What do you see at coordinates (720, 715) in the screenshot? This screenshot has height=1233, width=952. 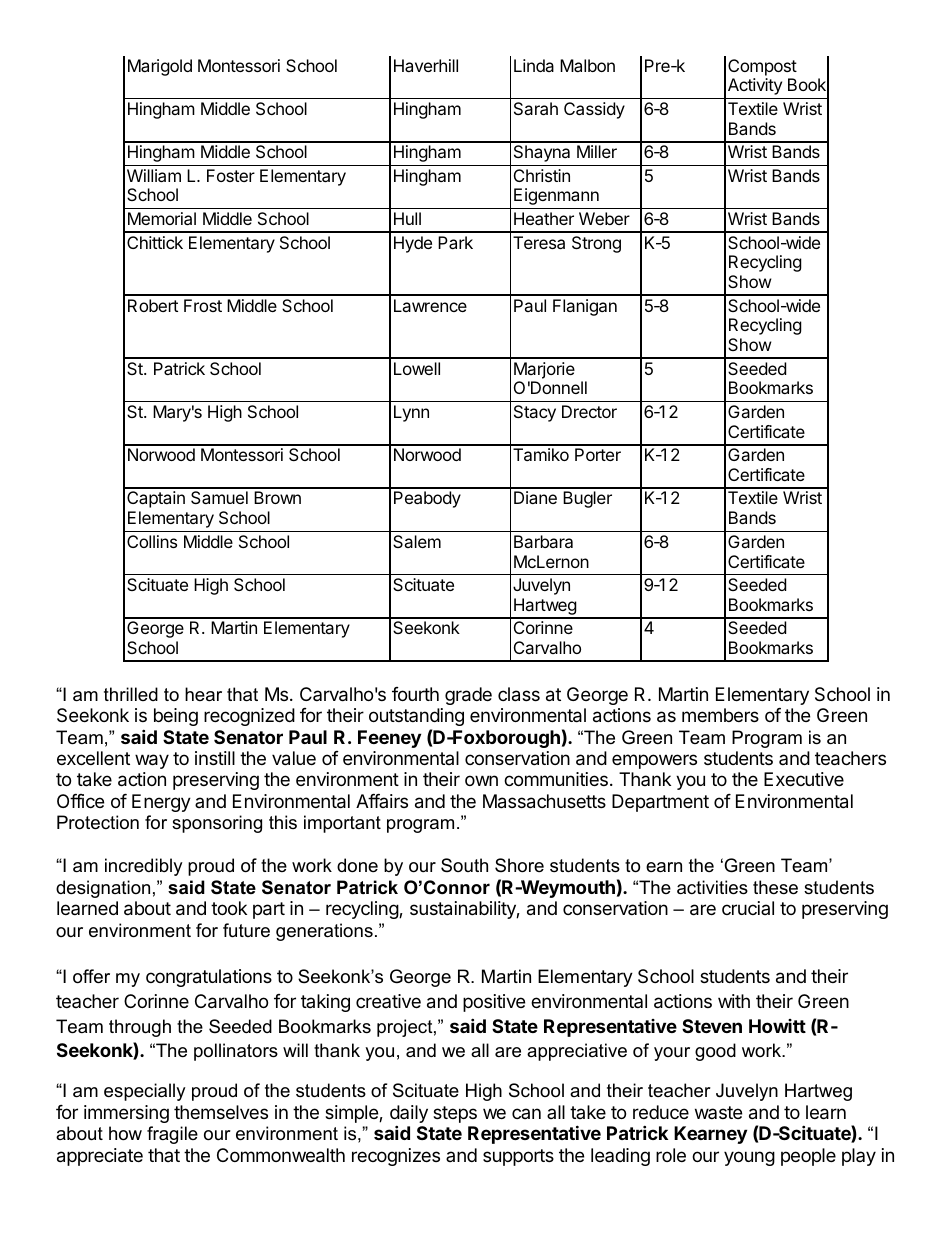 I see `members` at bounding box center [720, 715].
